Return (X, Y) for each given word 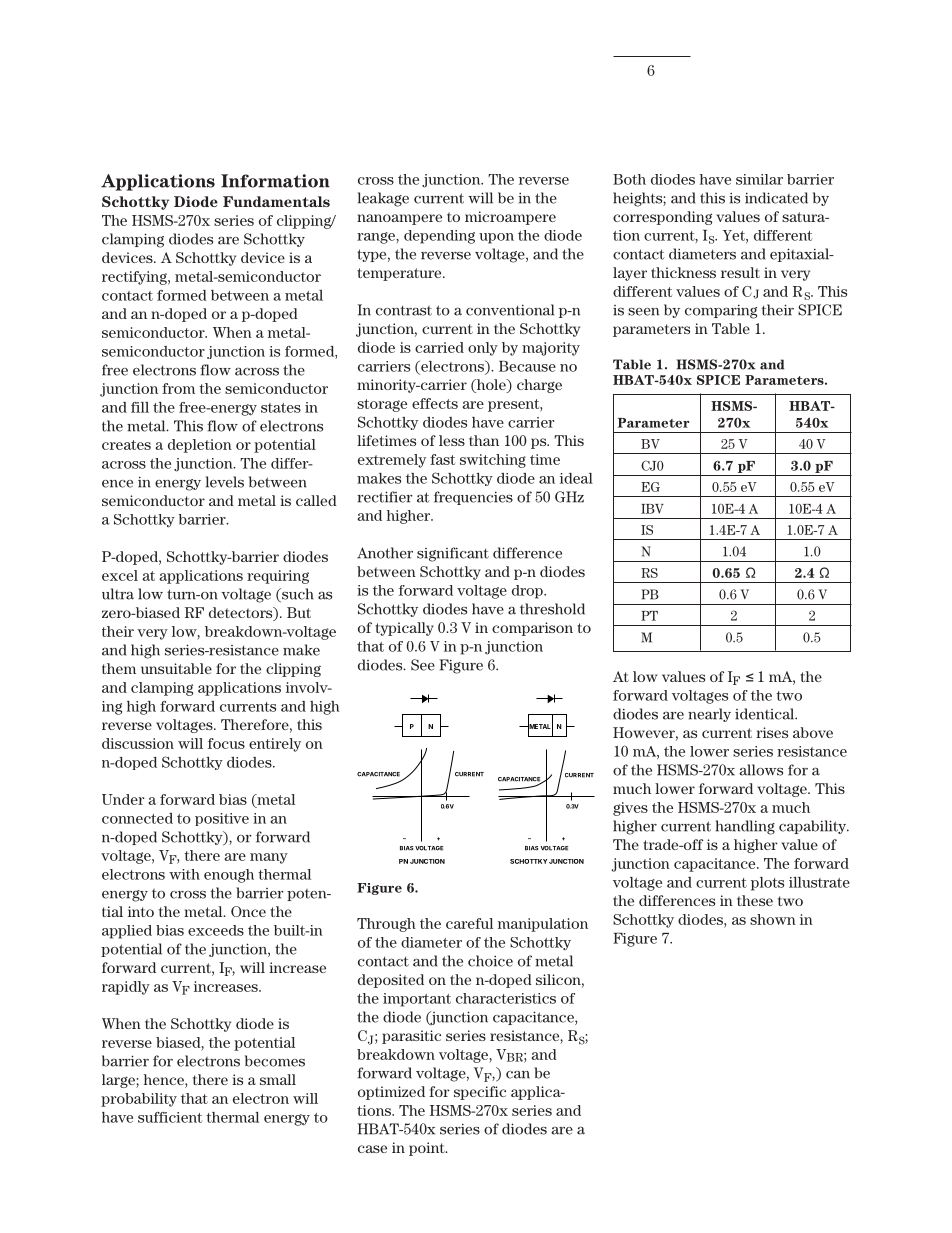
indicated (776, 198)
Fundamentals (276, 201)
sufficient (170, 1117)
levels (225, 482)
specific (480, 1093)
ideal (576, 478)
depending (439, 237)
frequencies (473, 498)
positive (222, 819)
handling (745, 827)
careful (469, 923)
